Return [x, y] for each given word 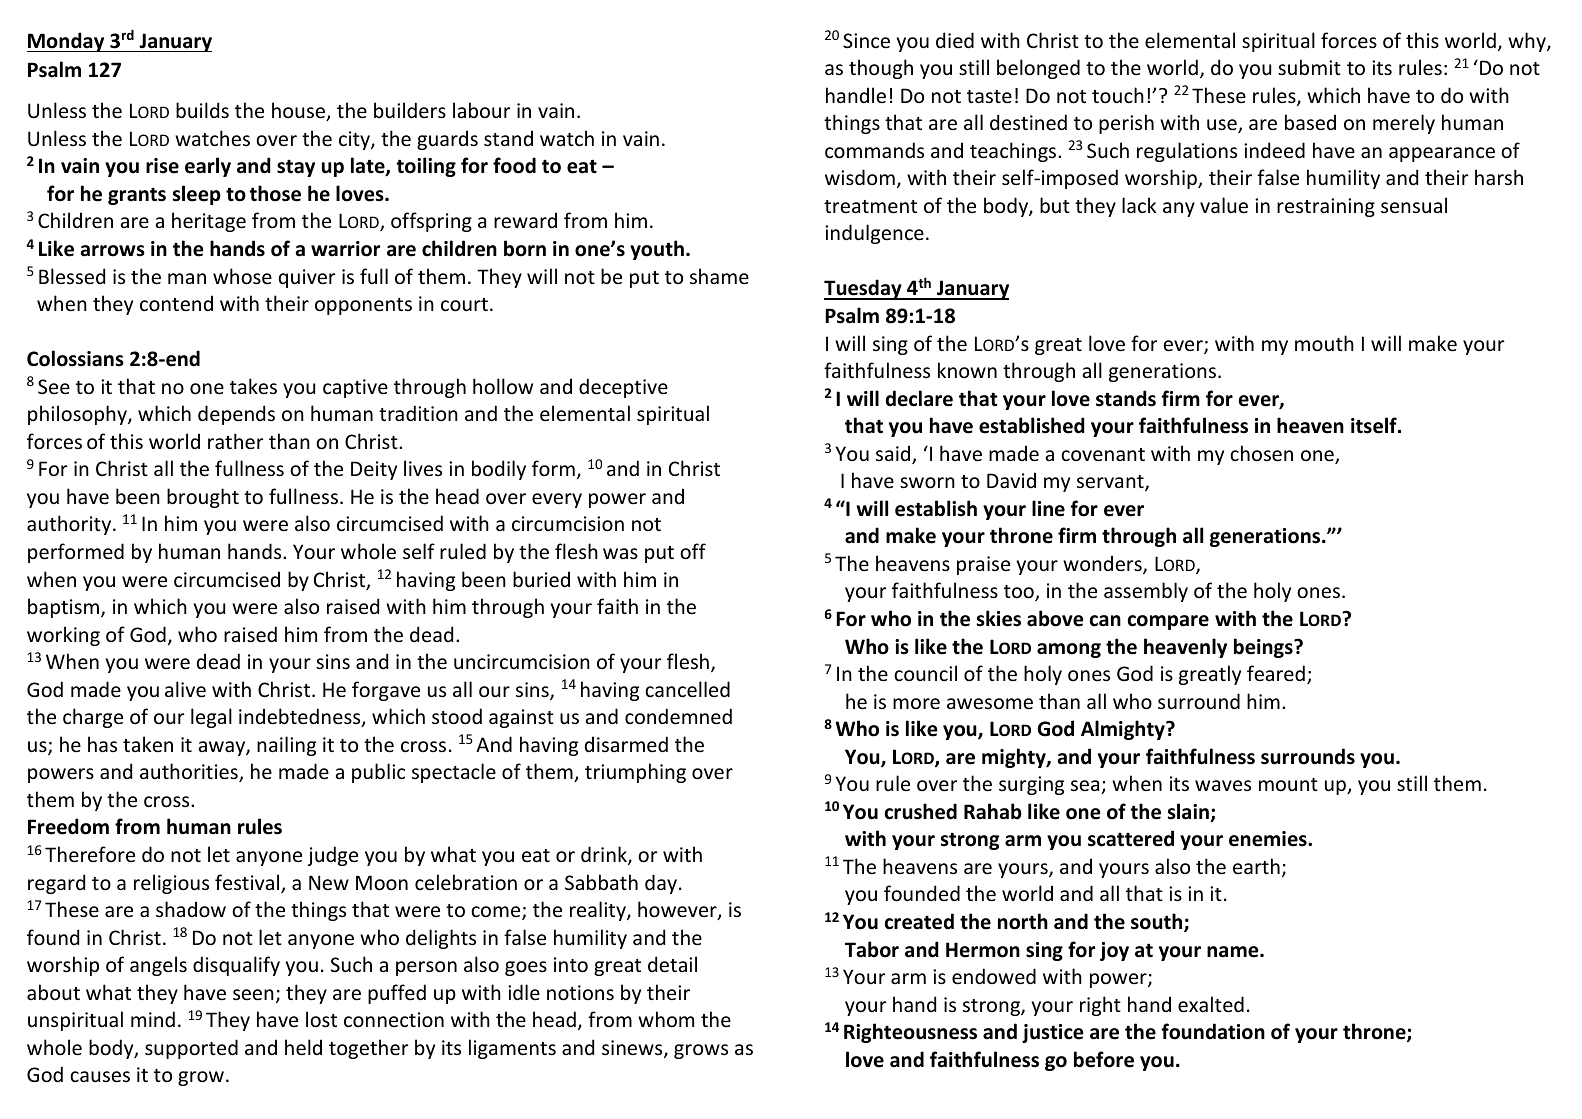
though [881, 69]
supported [191, 1049]
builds [202, 110]
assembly [1146, 592]
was [620, 554]
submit [1309, 67]
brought [203, 498]
